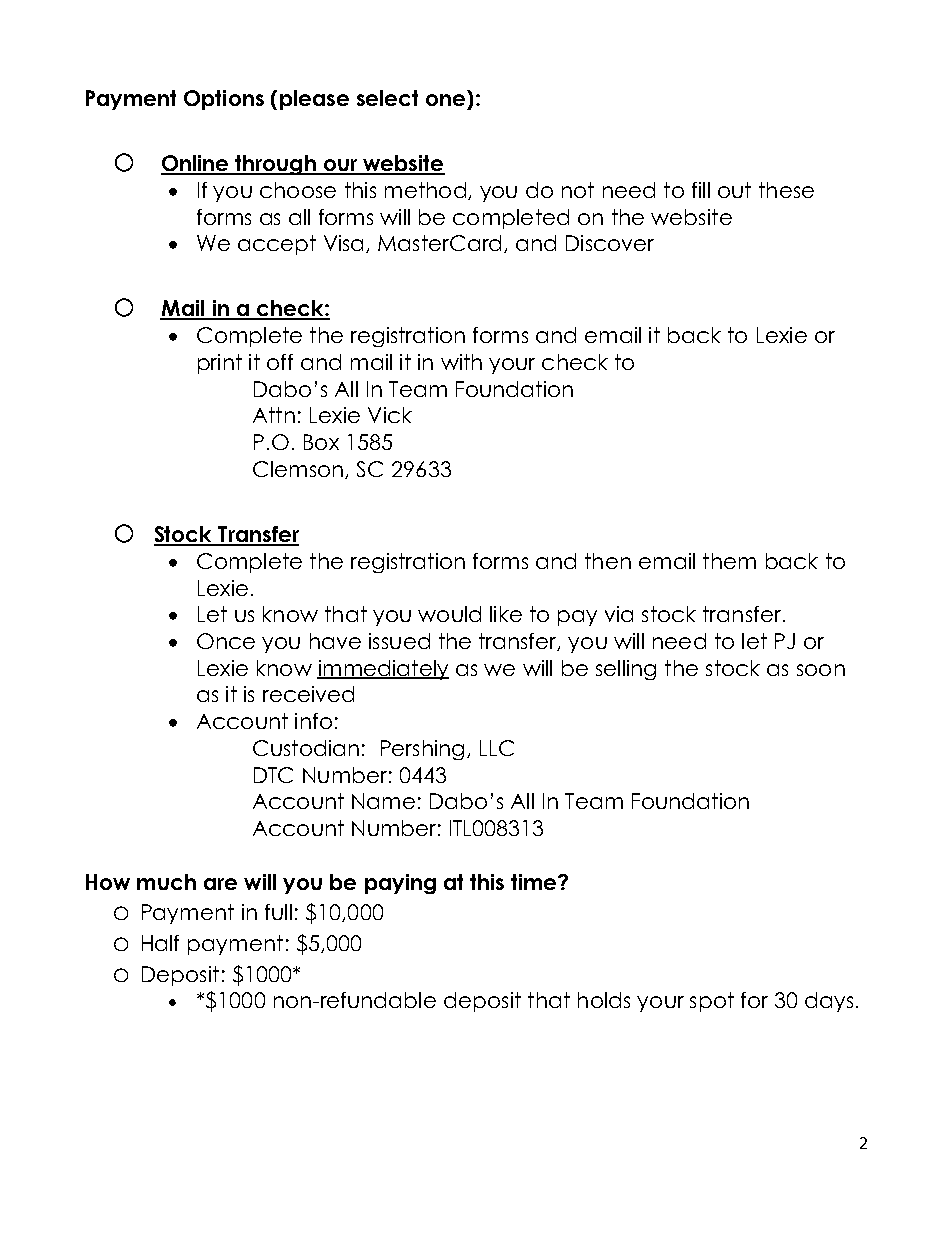 The width and height of the screenshot is (952, 1233). What do you see at coordinates (604, 1000) in the screenshot?
I see `holds` at bounding box center [604, 1000].
